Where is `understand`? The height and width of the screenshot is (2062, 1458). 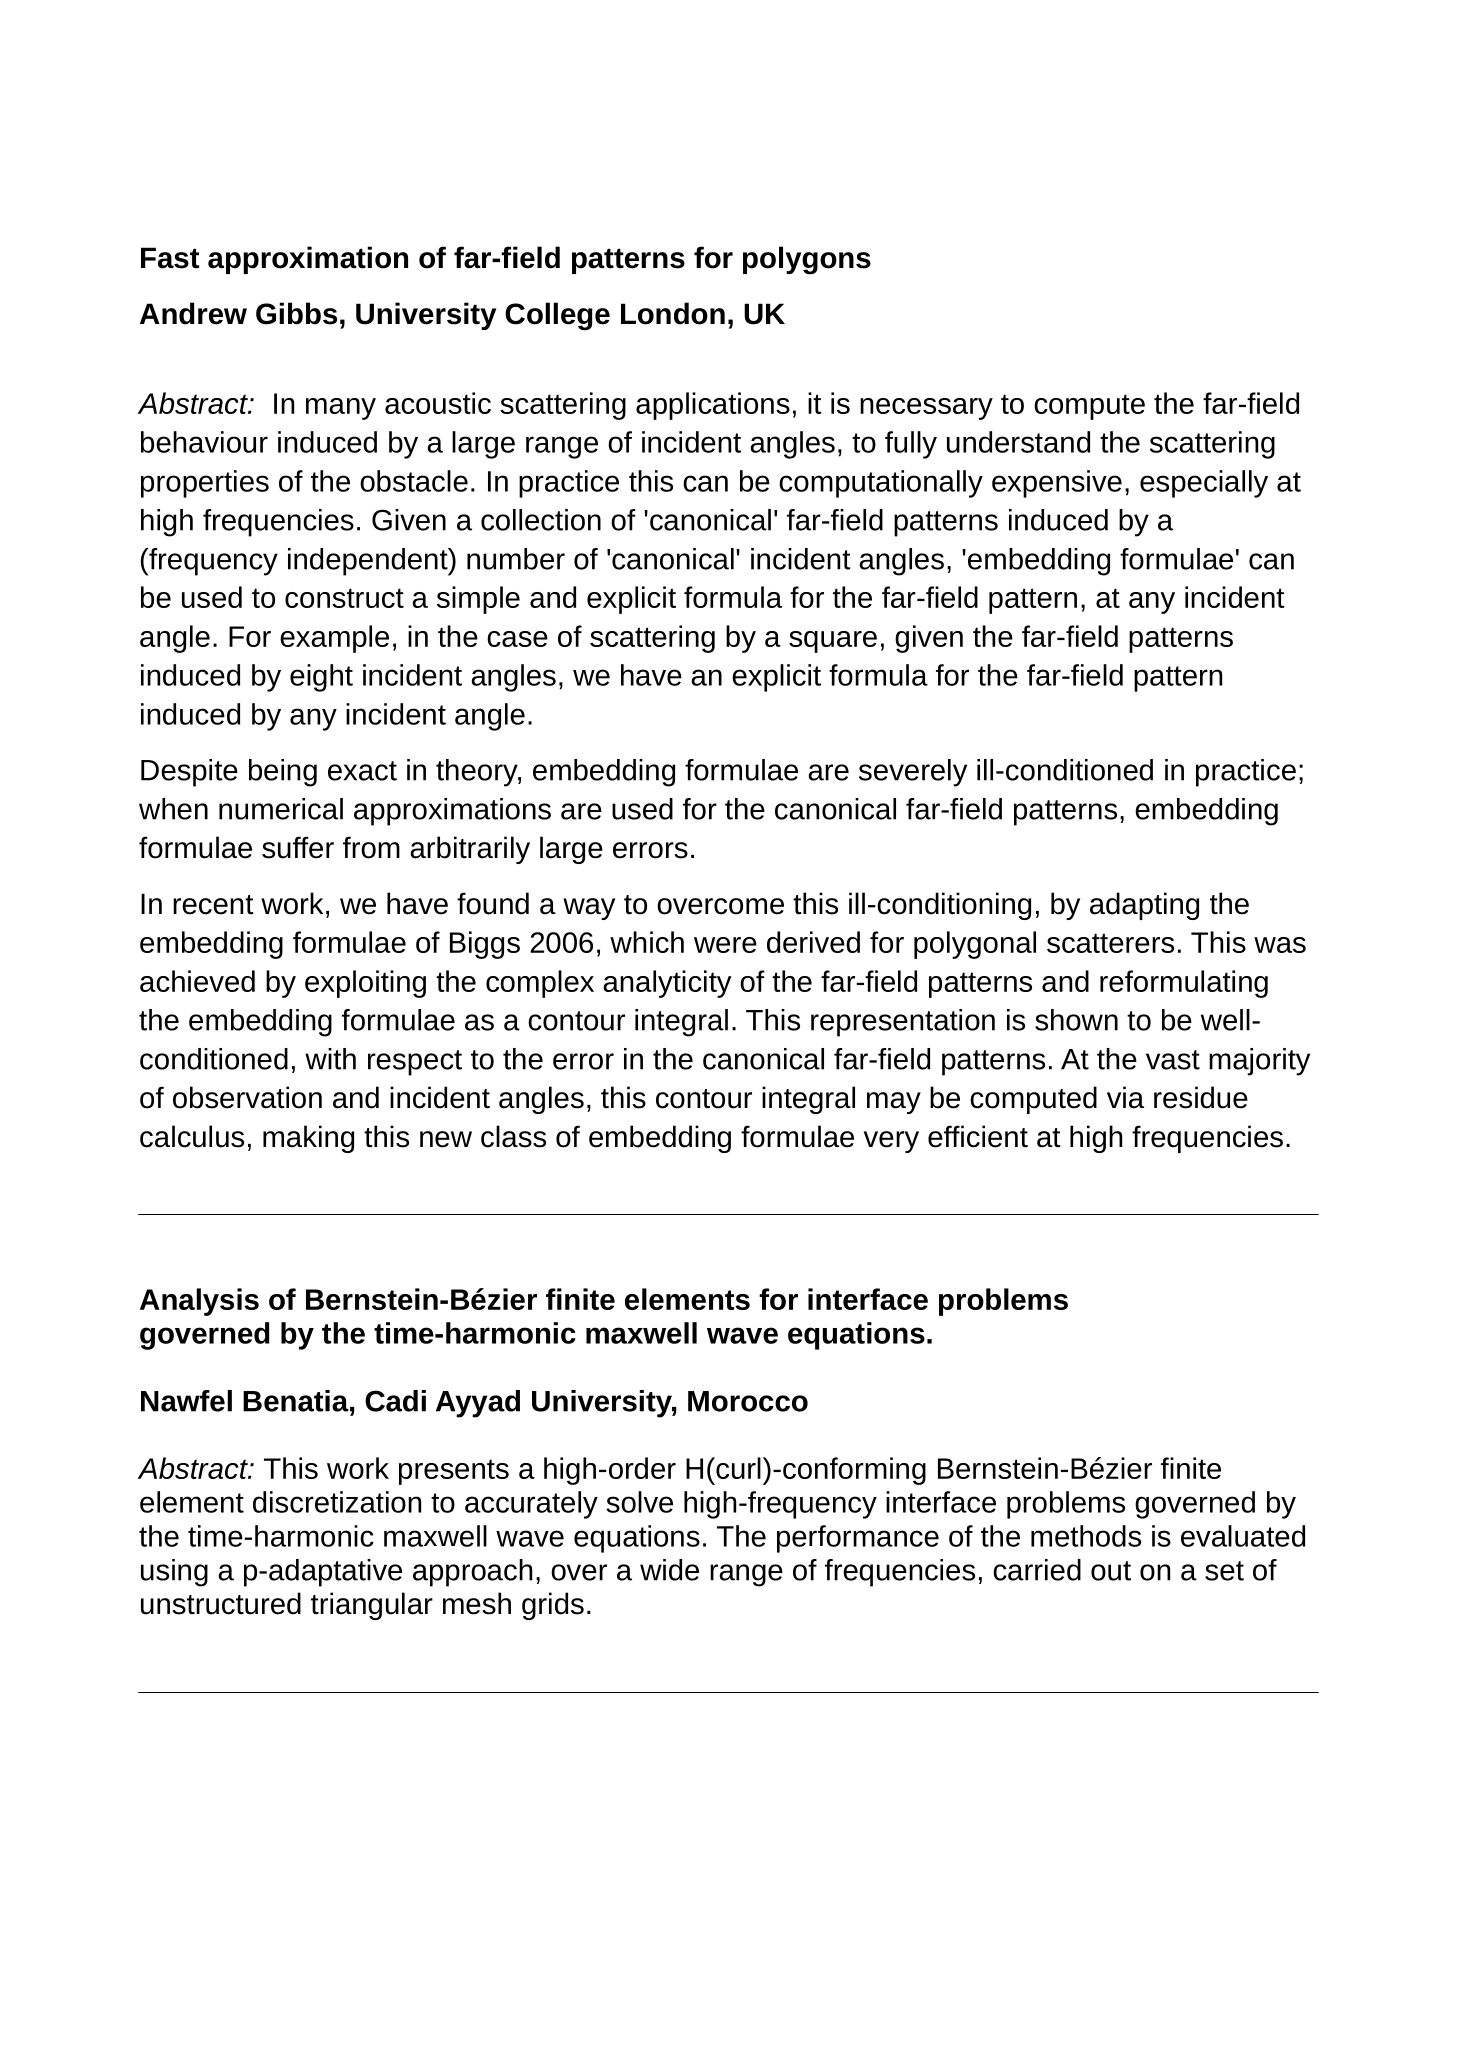
understand is located at coordinates (1018, 442).
